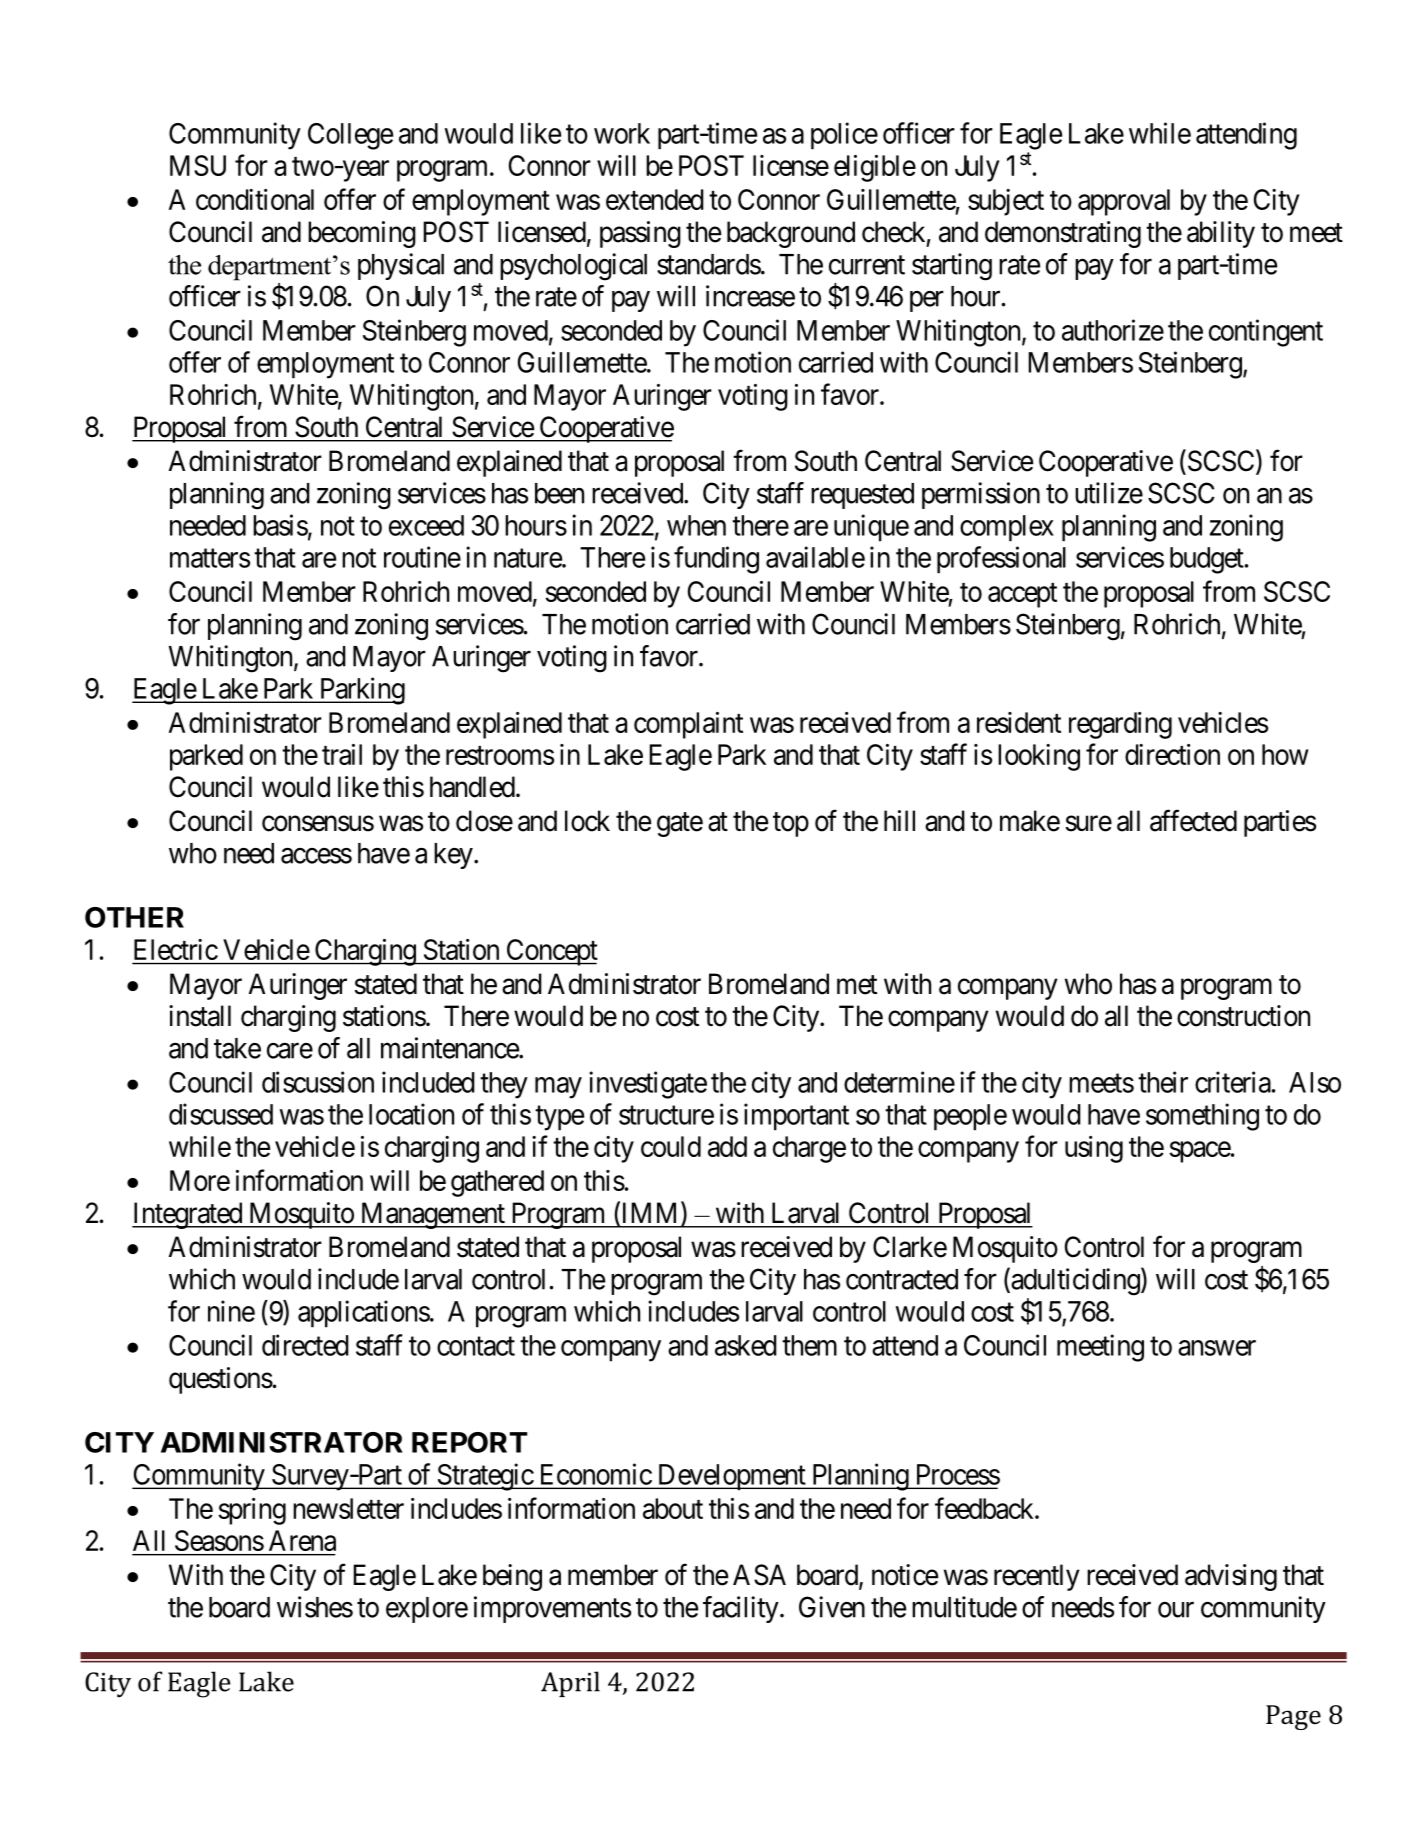  Describe the element at coordinates (427, 1610) in the image. I see `explore` at that location.
